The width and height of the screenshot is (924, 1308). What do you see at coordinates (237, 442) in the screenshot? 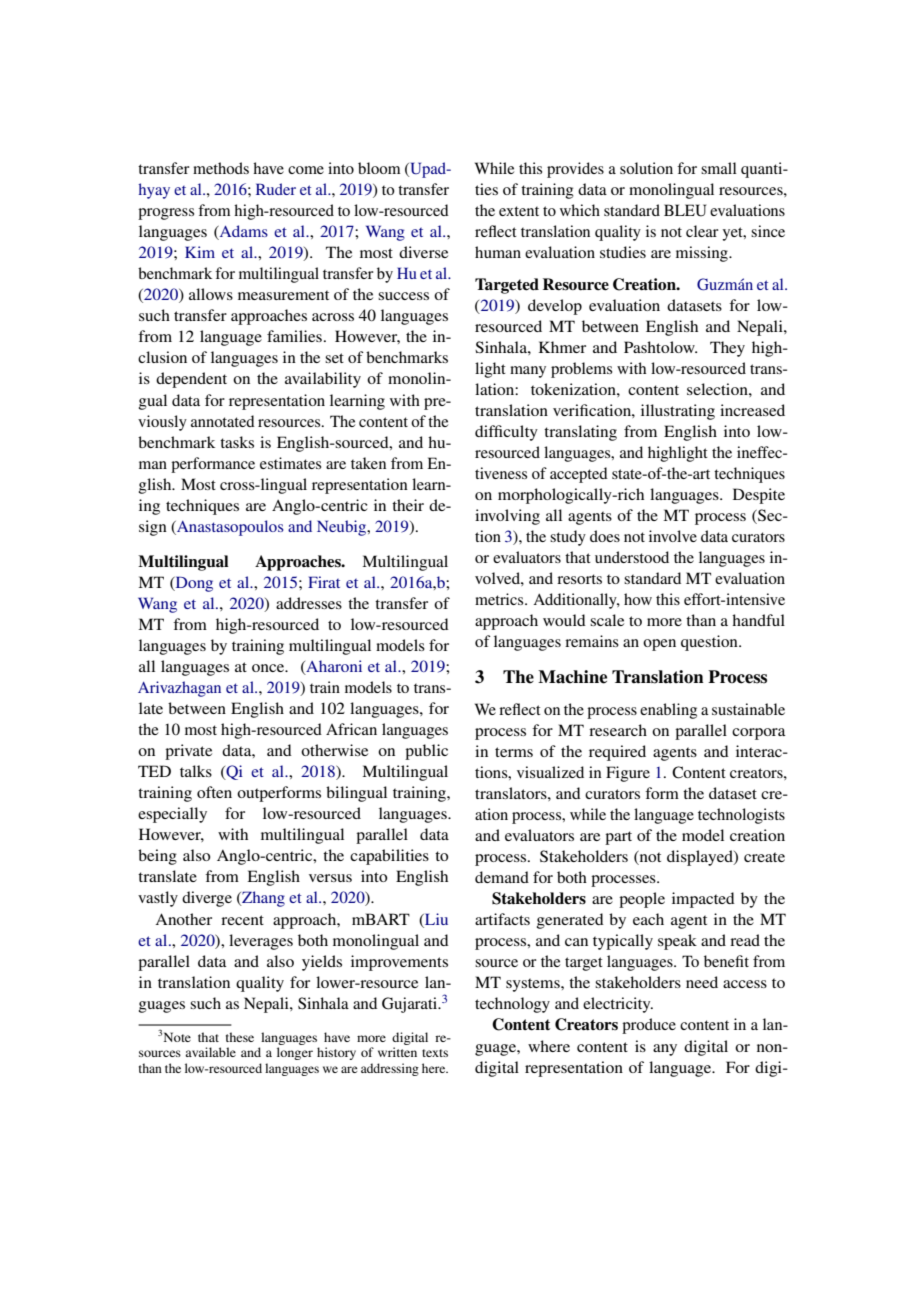
I see `tasks` at bounding box center [237, 442].
